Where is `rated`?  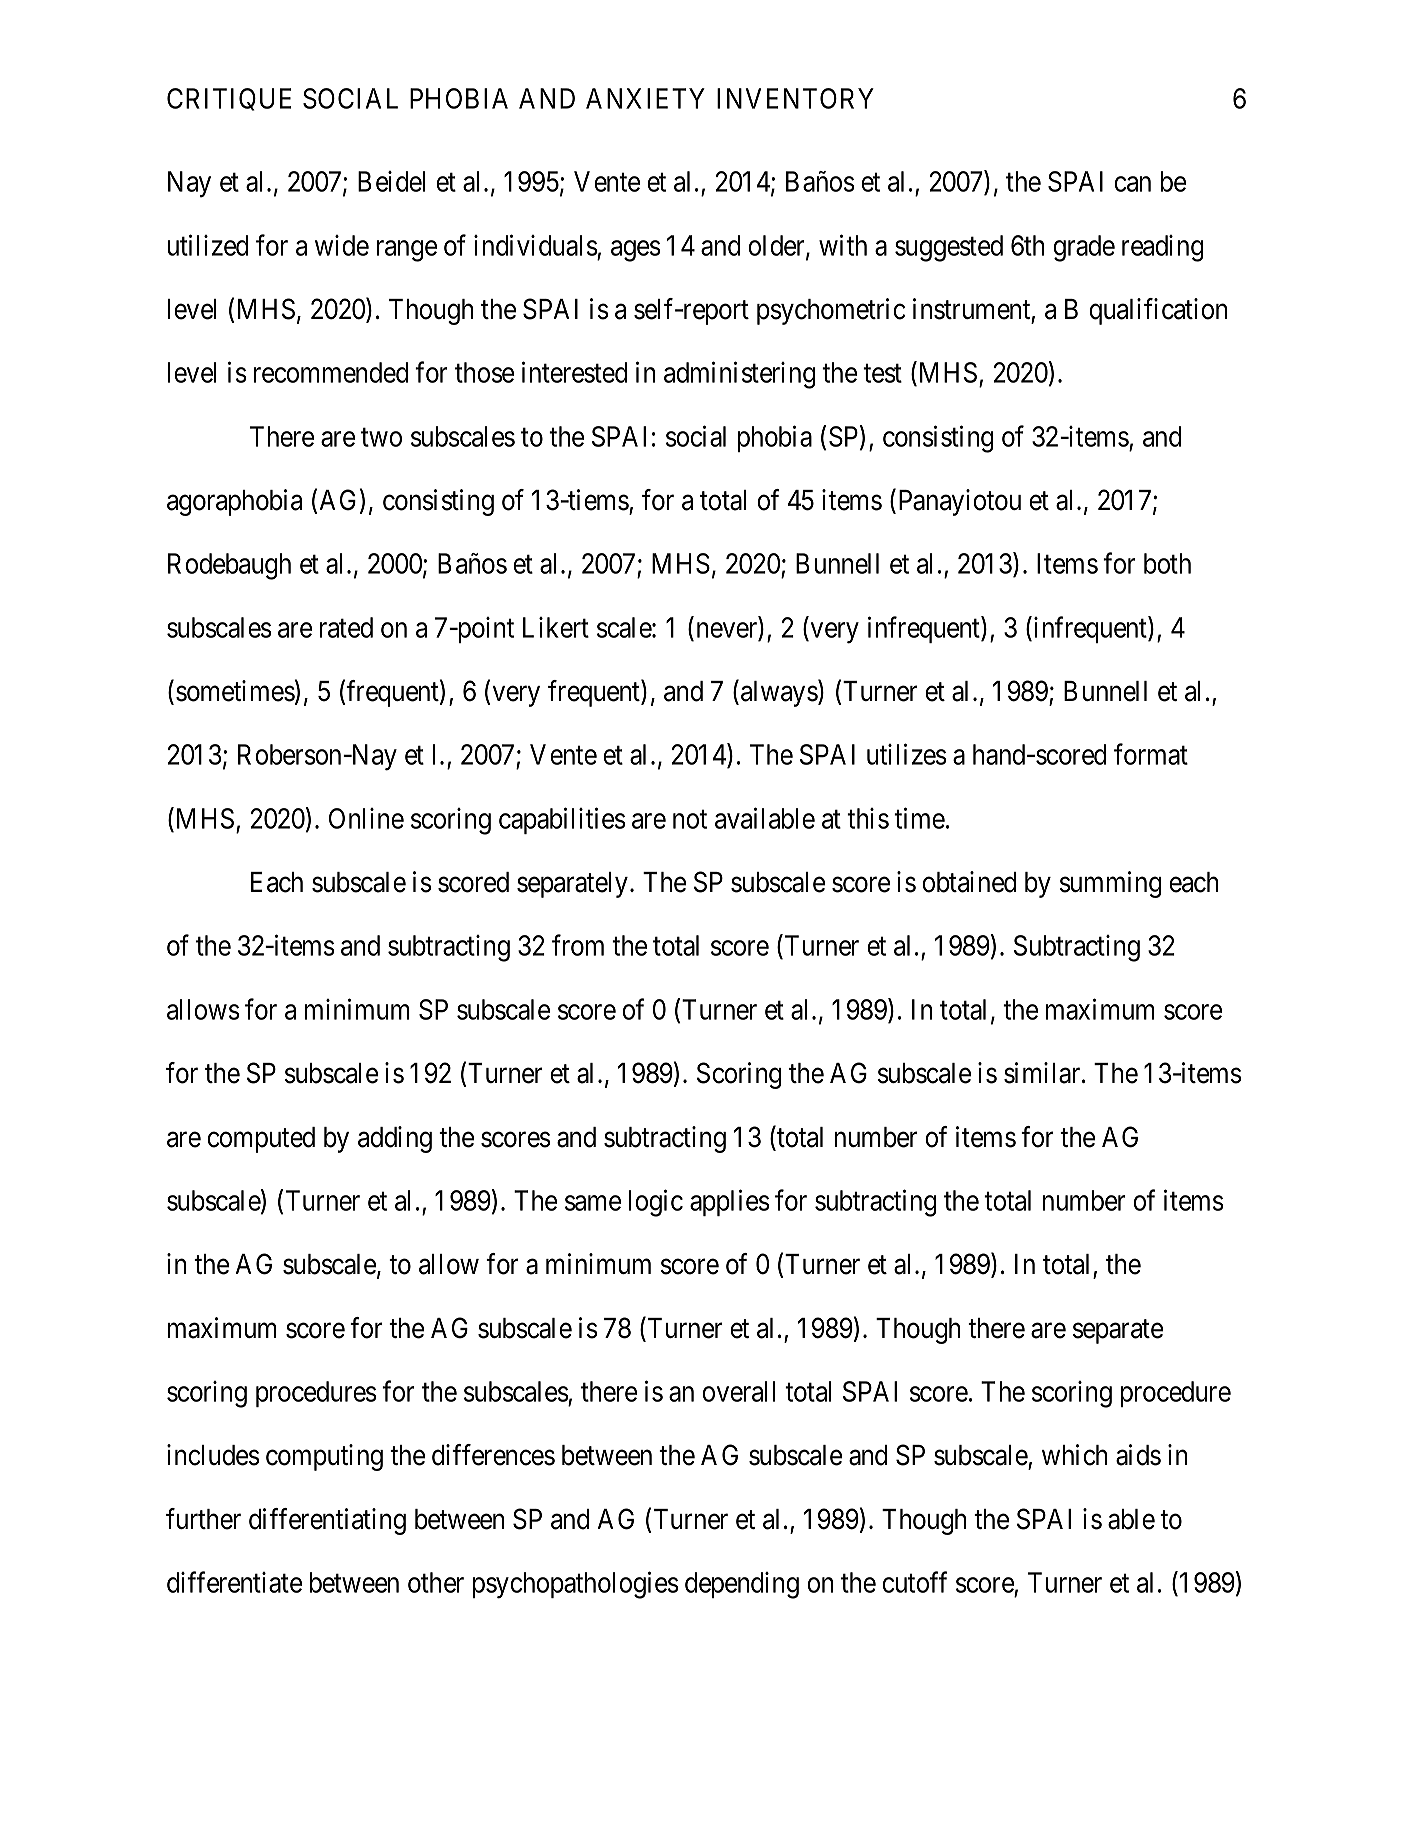 rated is located at coordinates (346, 627).
